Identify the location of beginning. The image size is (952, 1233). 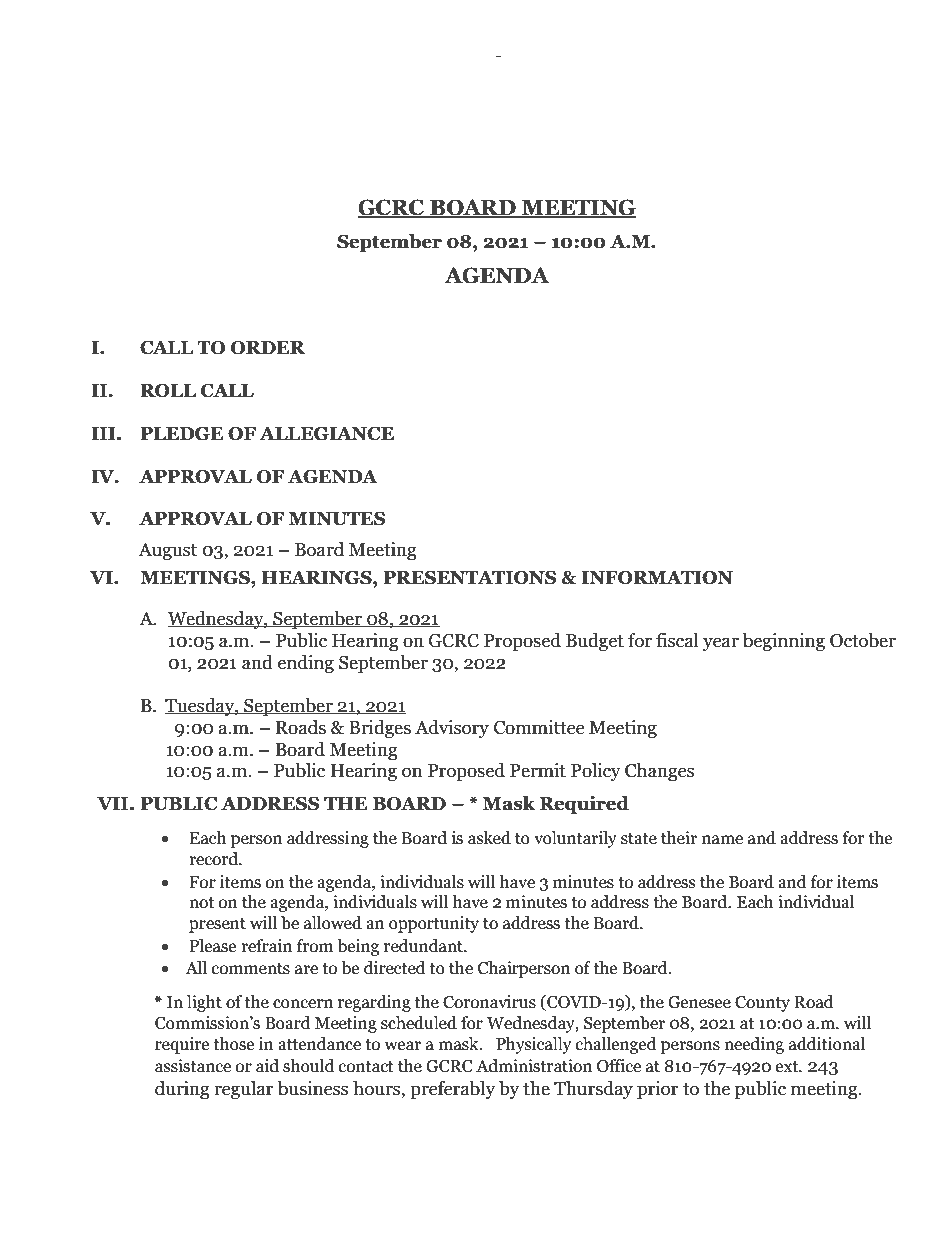
(784, 642).
